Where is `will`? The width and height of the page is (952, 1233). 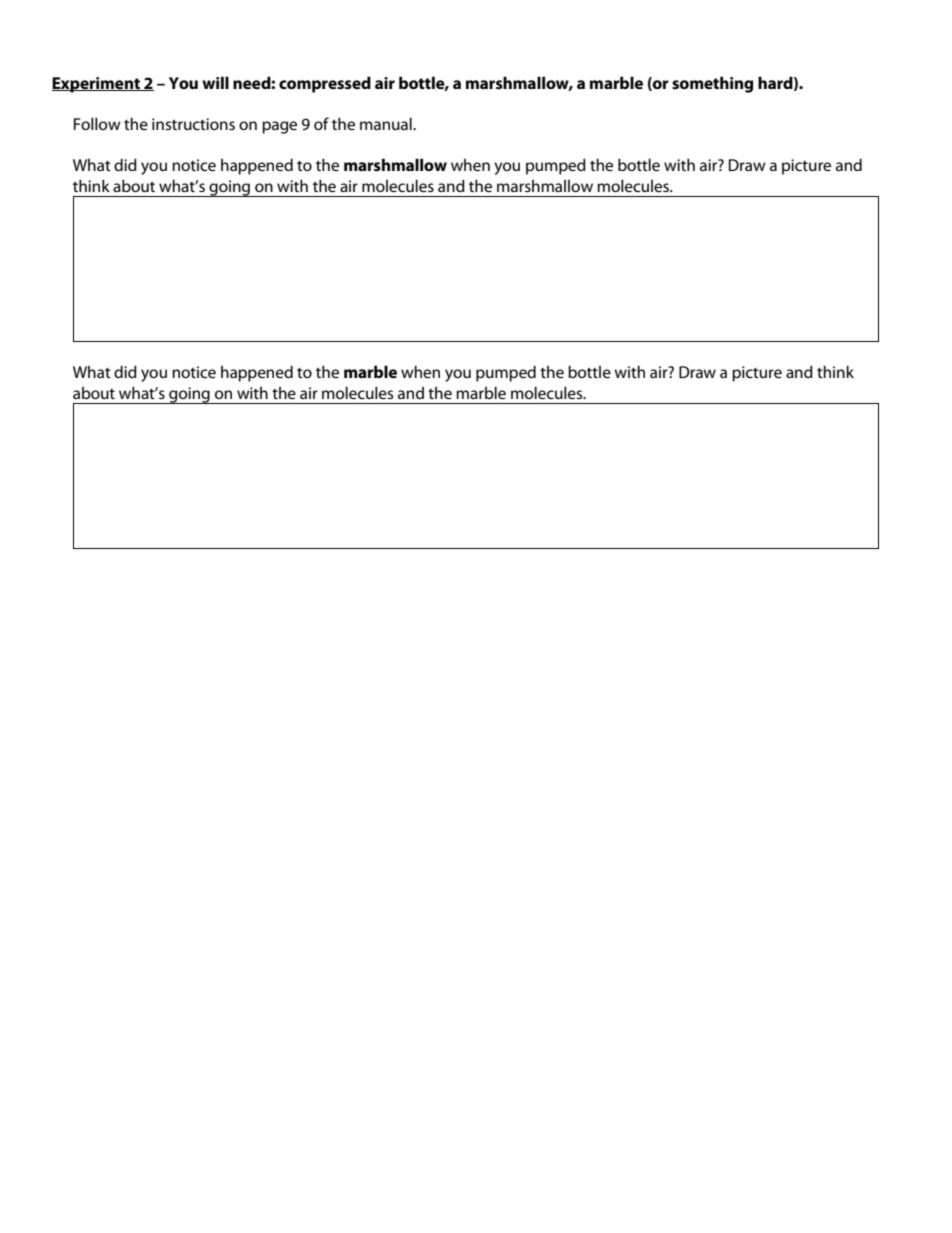
will is located at coordinates (215, 82).
